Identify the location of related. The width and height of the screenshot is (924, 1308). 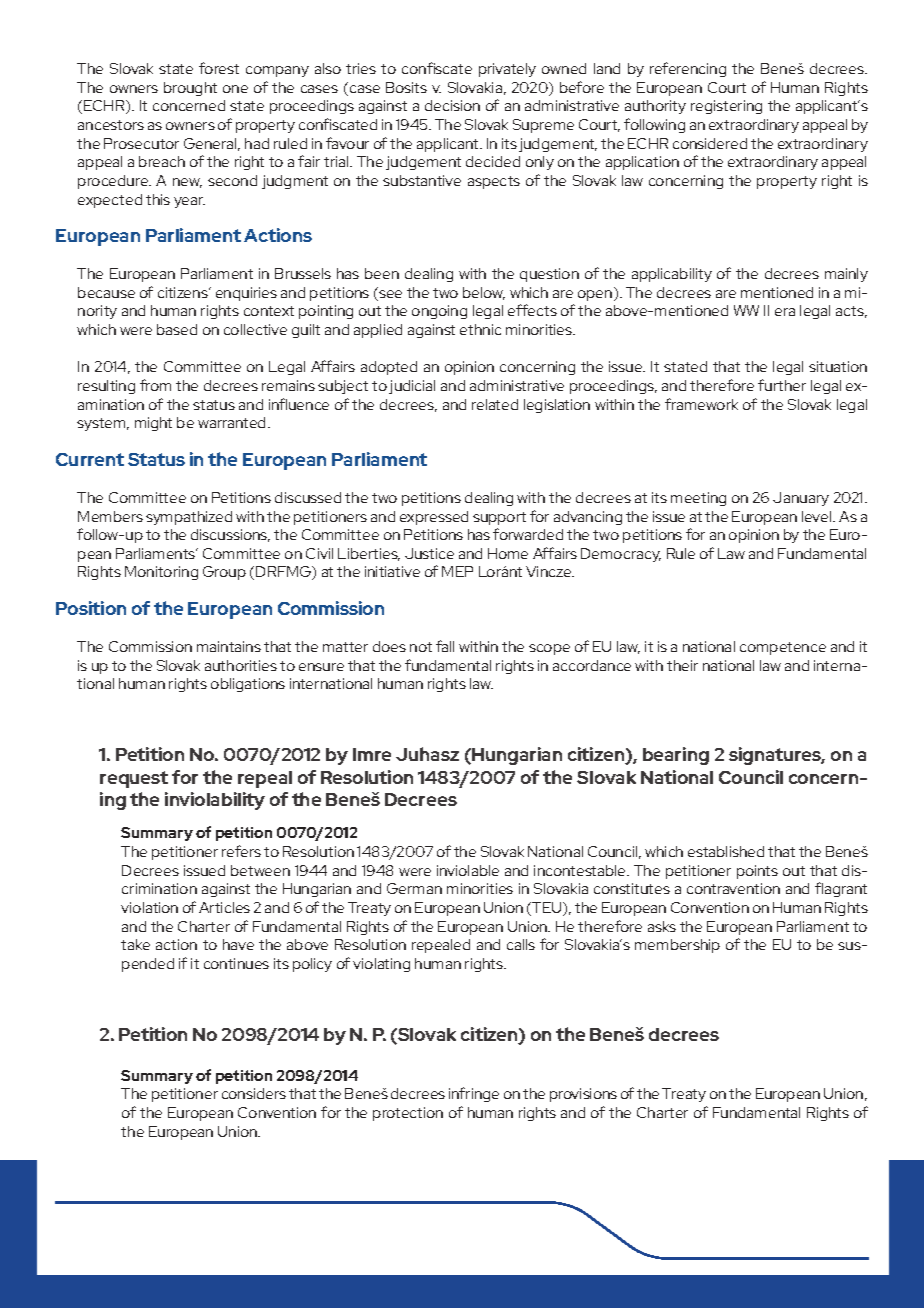
(495, 404).
